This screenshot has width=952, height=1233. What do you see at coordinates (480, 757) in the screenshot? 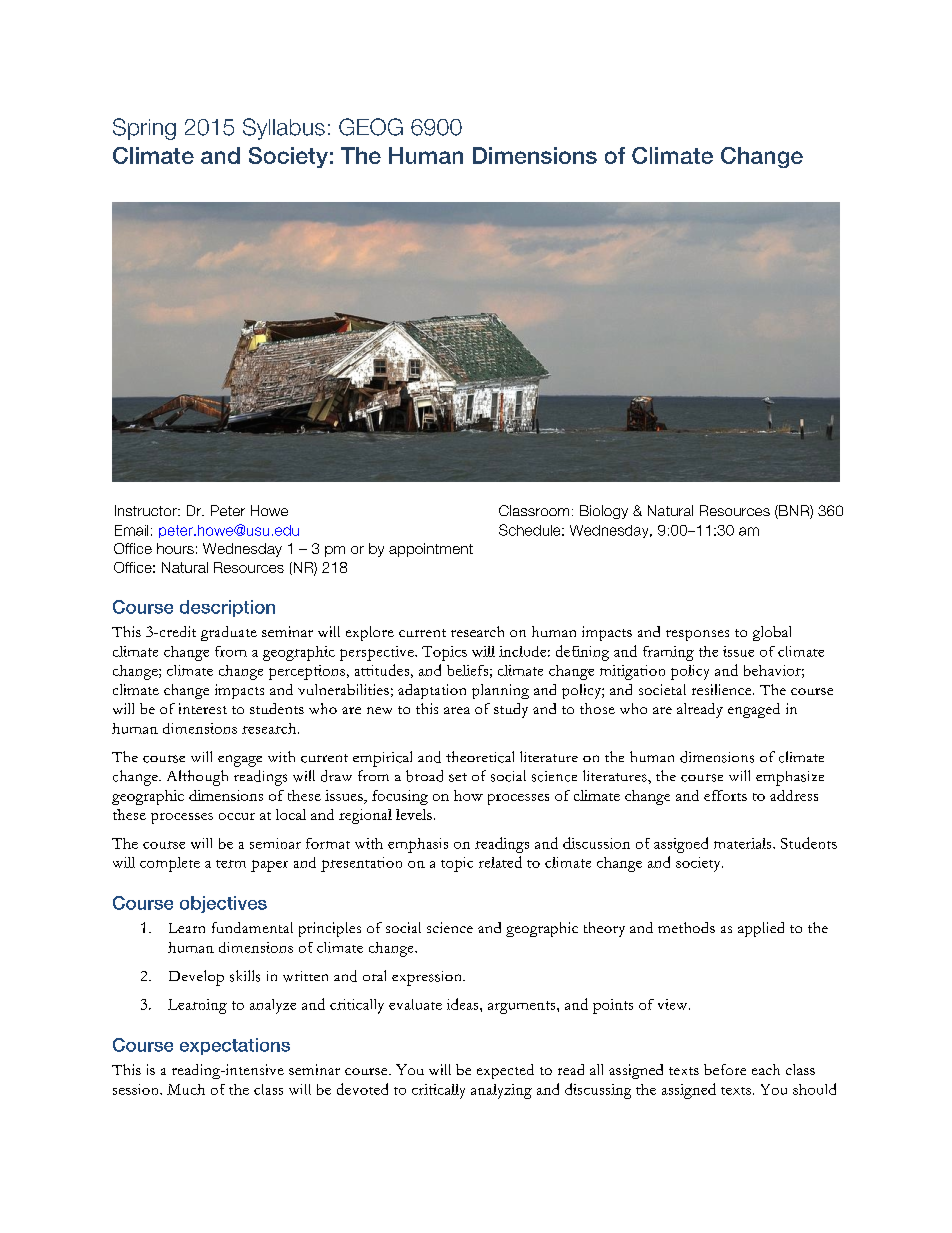
I see `theoretical` at bounding box center [480, 757].
